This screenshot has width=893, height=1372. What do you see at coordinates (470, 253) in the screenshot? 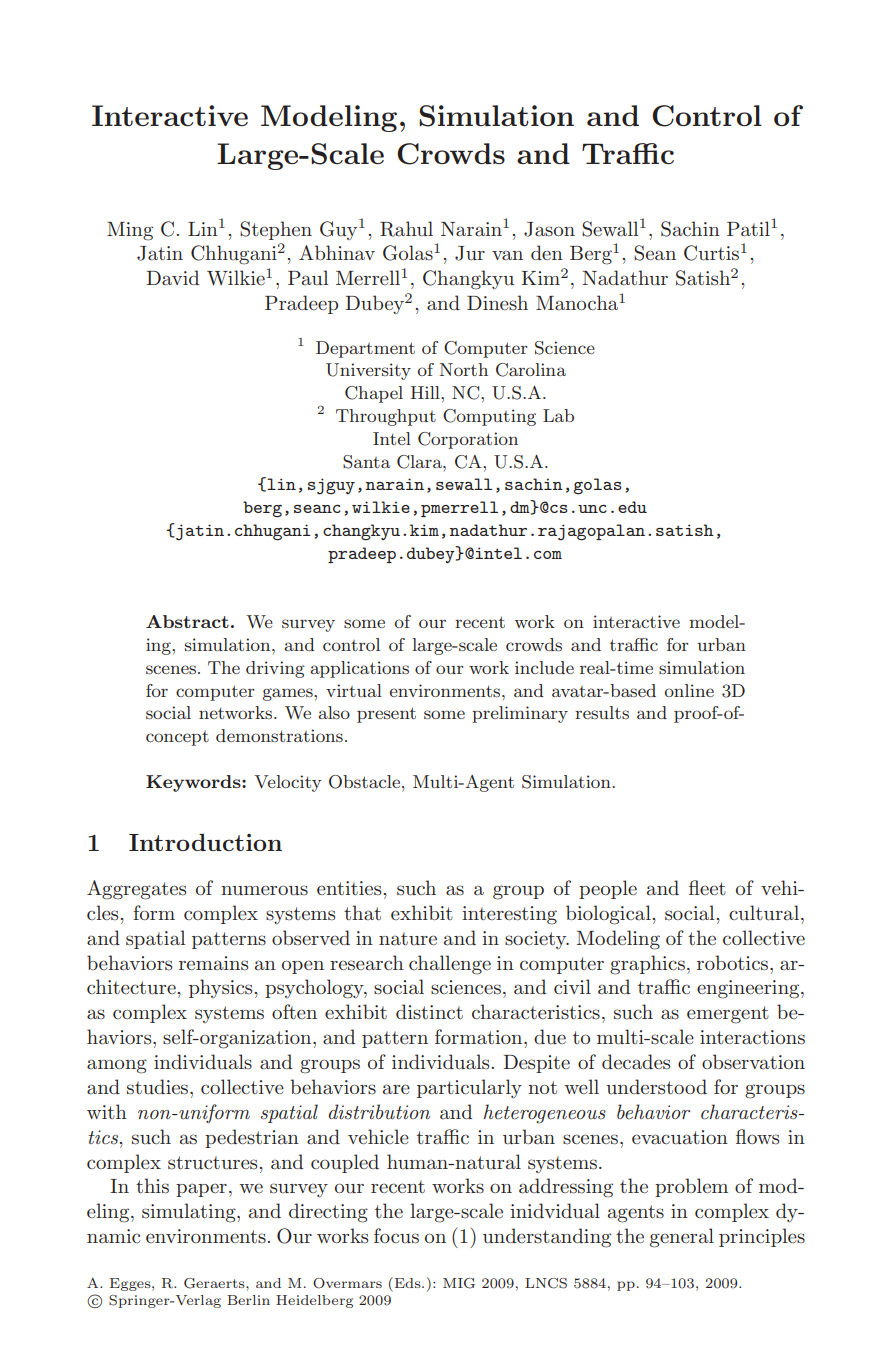
I see `Jur` at bounding box center [470, 253].
